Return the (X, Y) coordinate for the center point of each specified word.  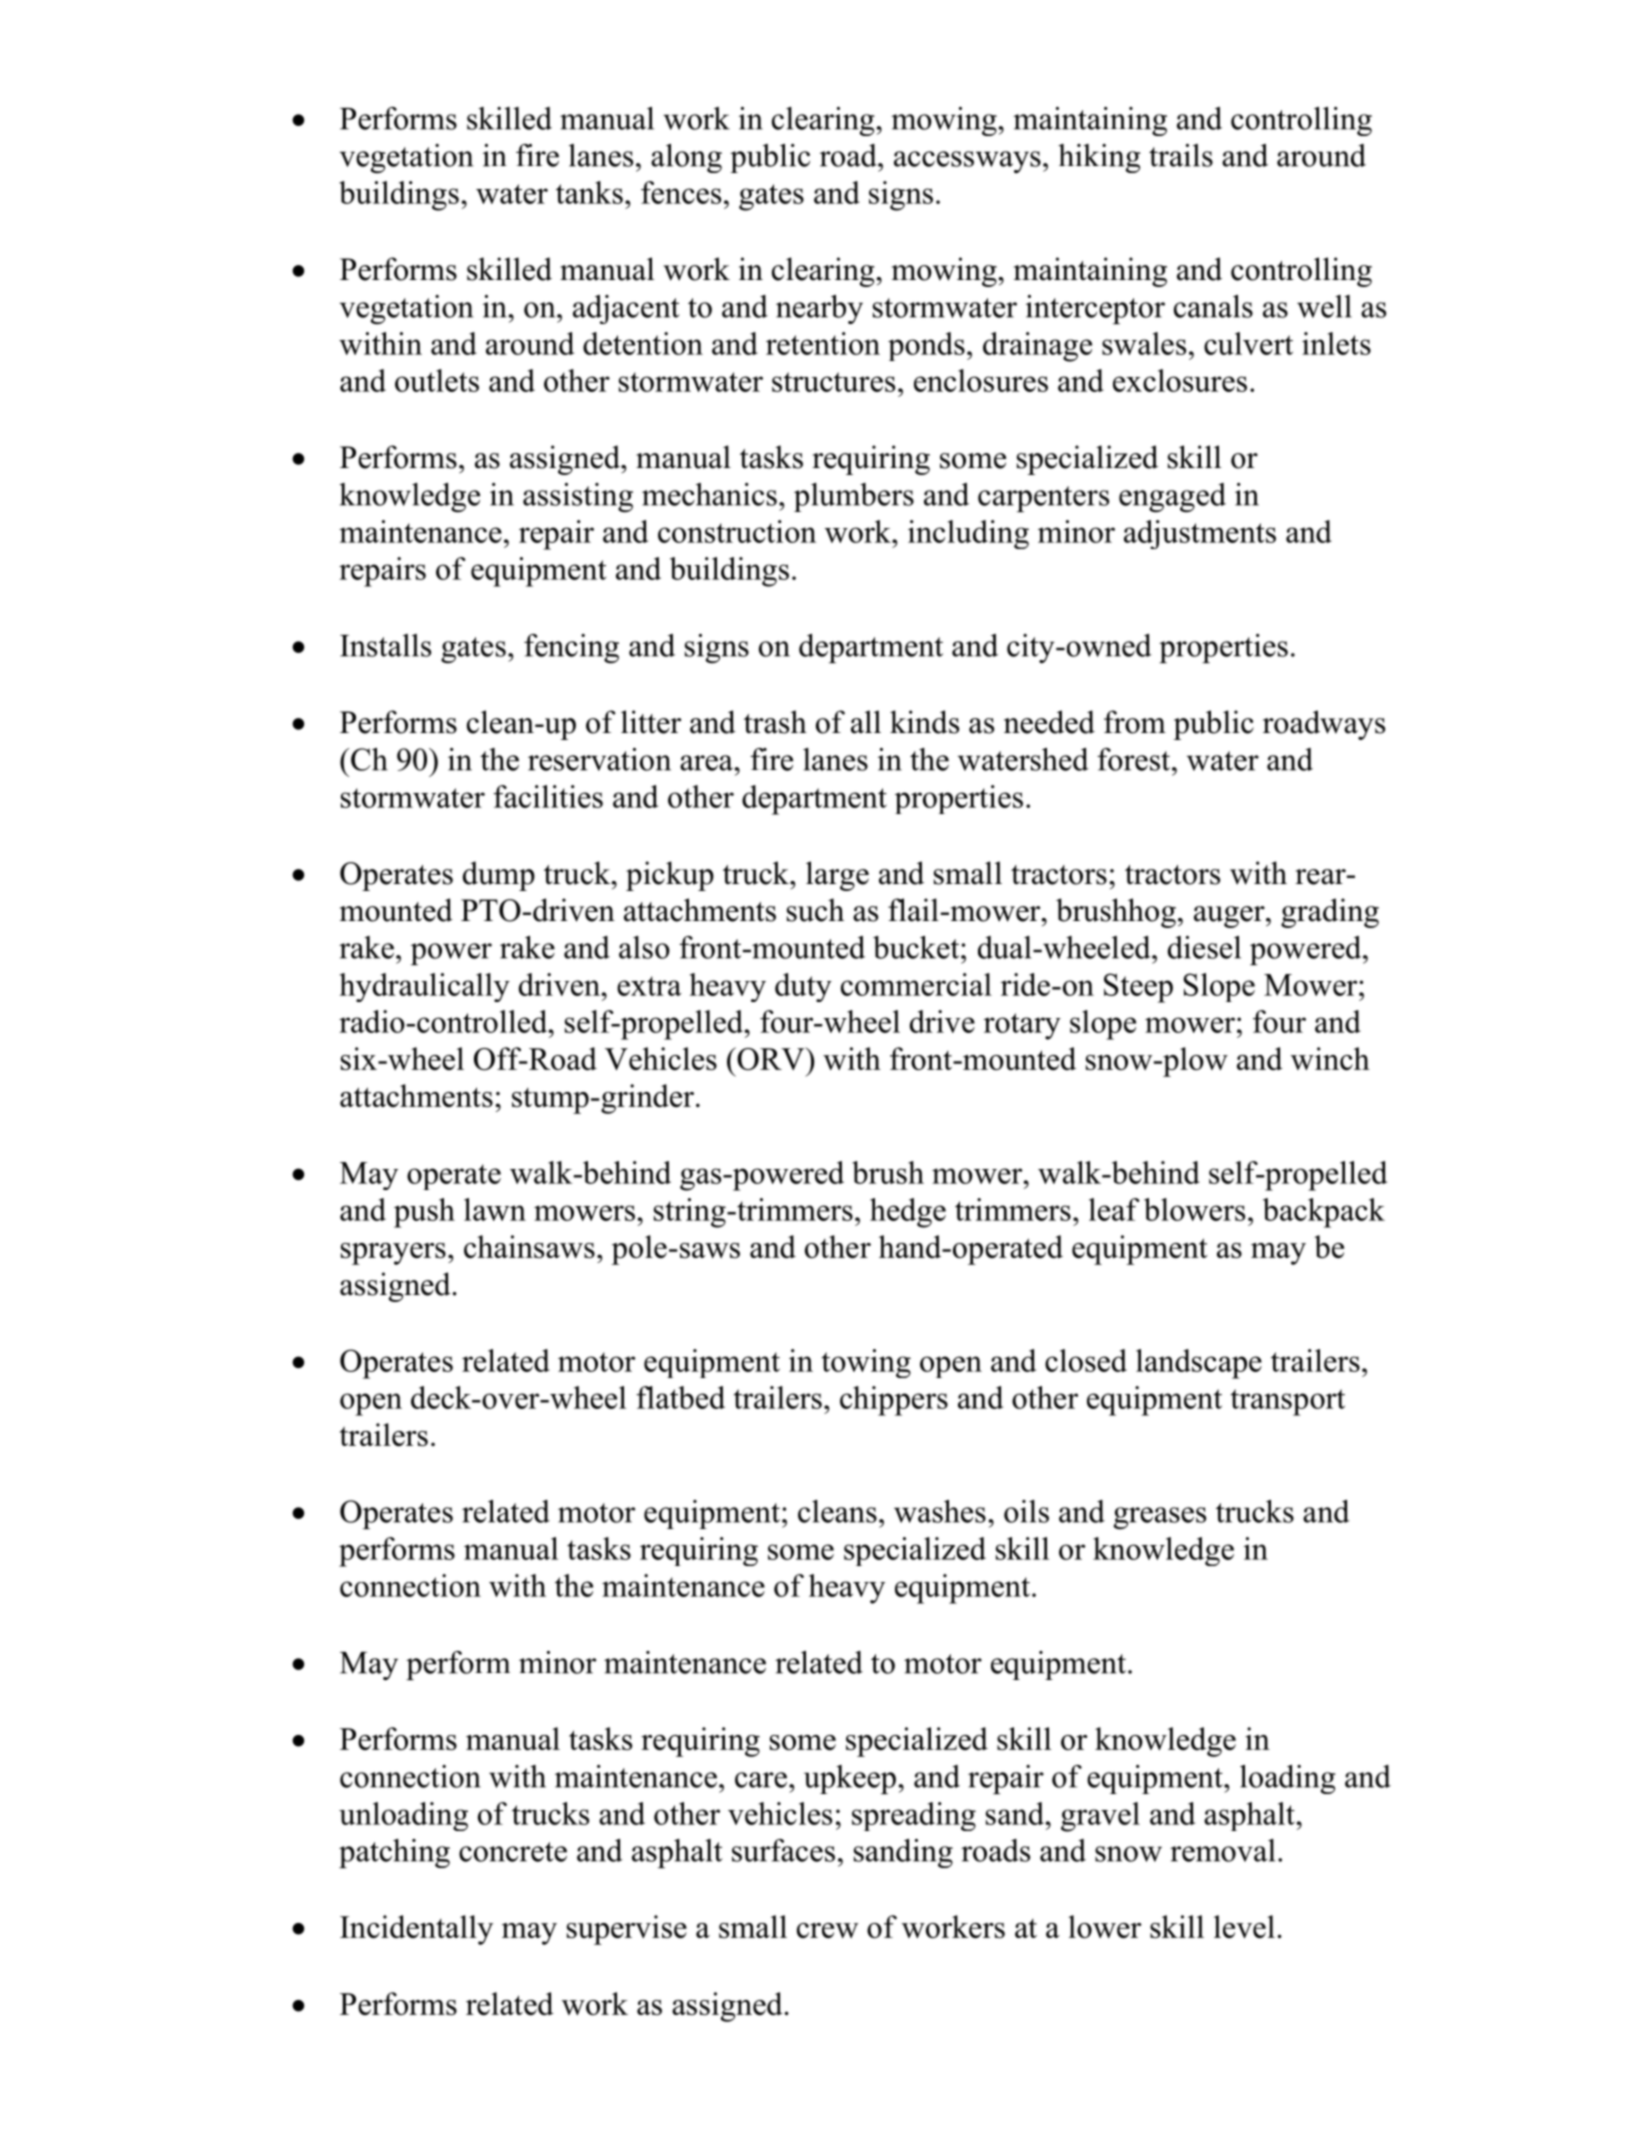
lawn (495, 1209)
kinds (924, 722)
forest (1135, 759)
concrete (513, 1852)
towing (866, 1363)
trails (1181, 155)
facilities (548, 796)
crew (827, 1930)
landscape (1199, 1364)
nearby (819, 309)
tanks (589, 192)
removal (1222, 1850)
